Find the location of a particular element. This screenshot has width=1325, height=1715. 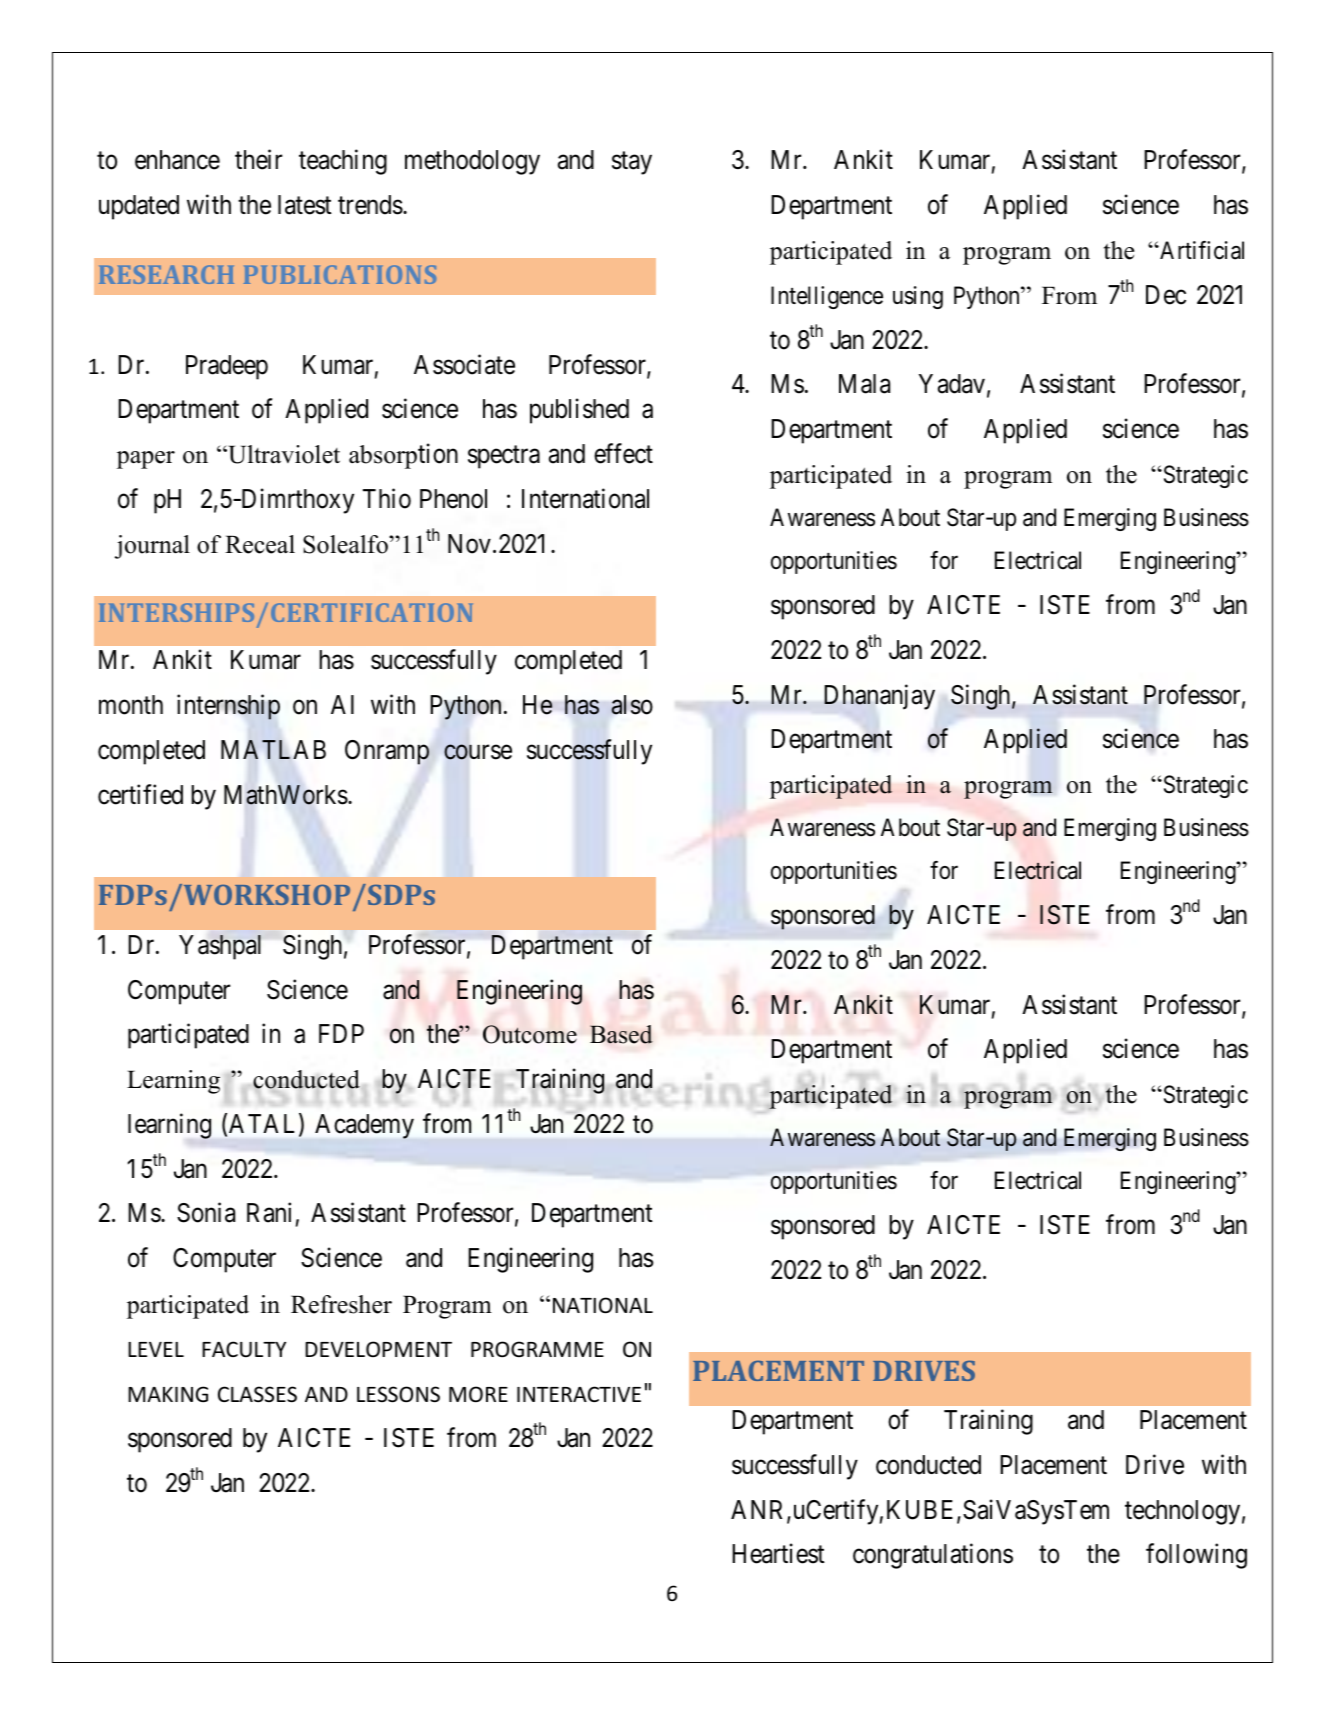

MORE is located at coordinates (478, 1394).
